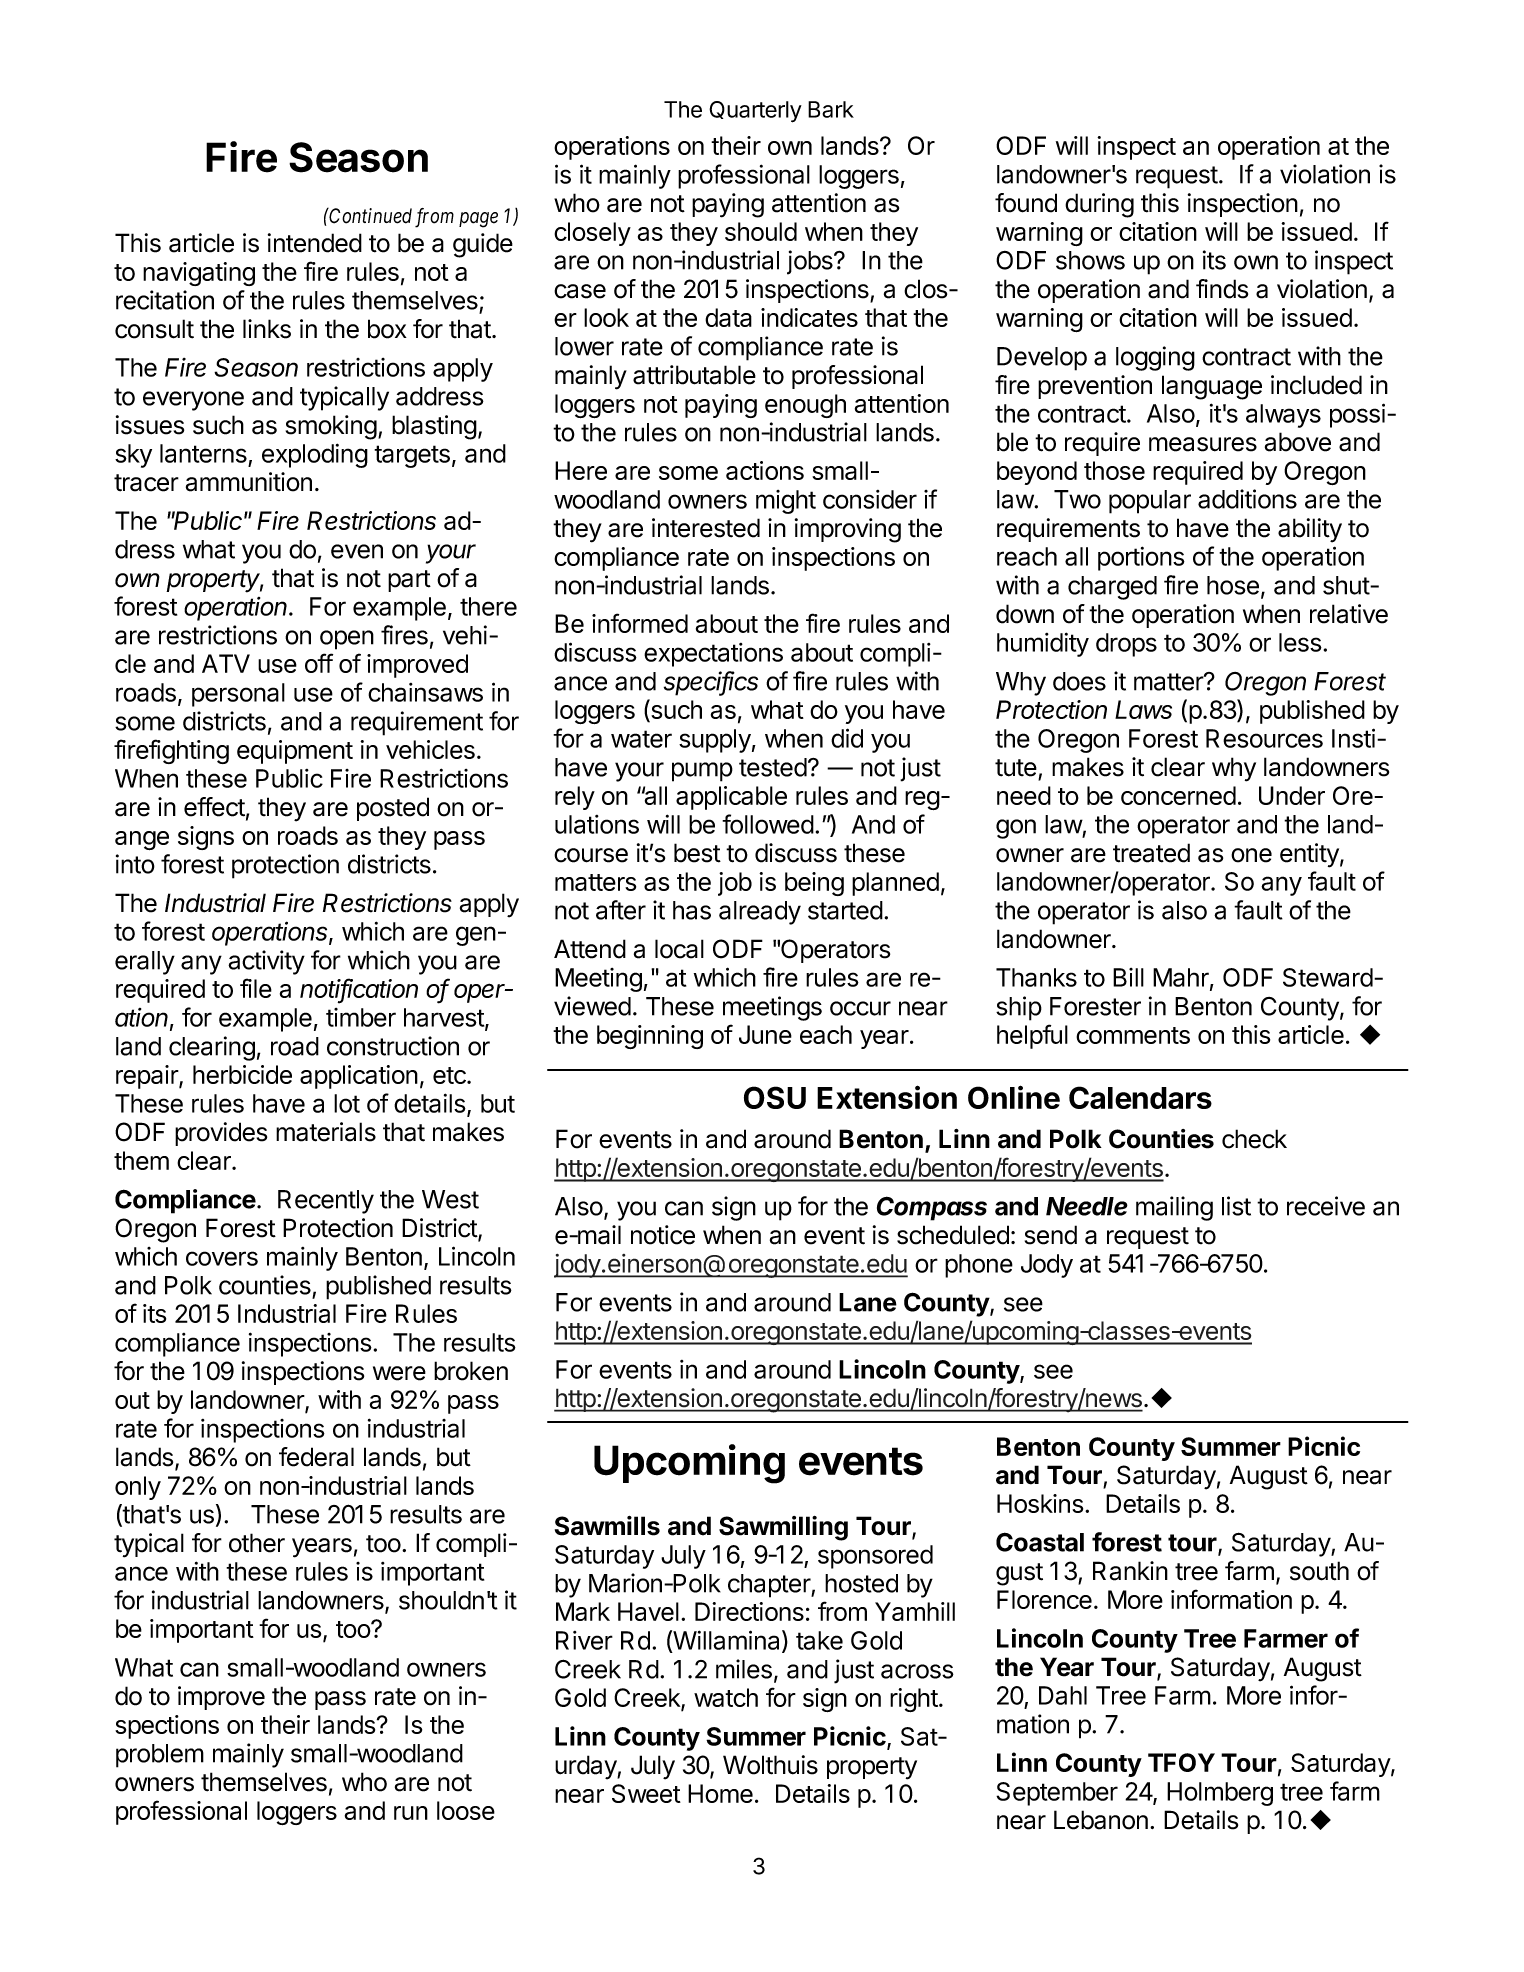 This screenshot has height=1972, width=1524. I want to click on Continued, so click(370, 216).
